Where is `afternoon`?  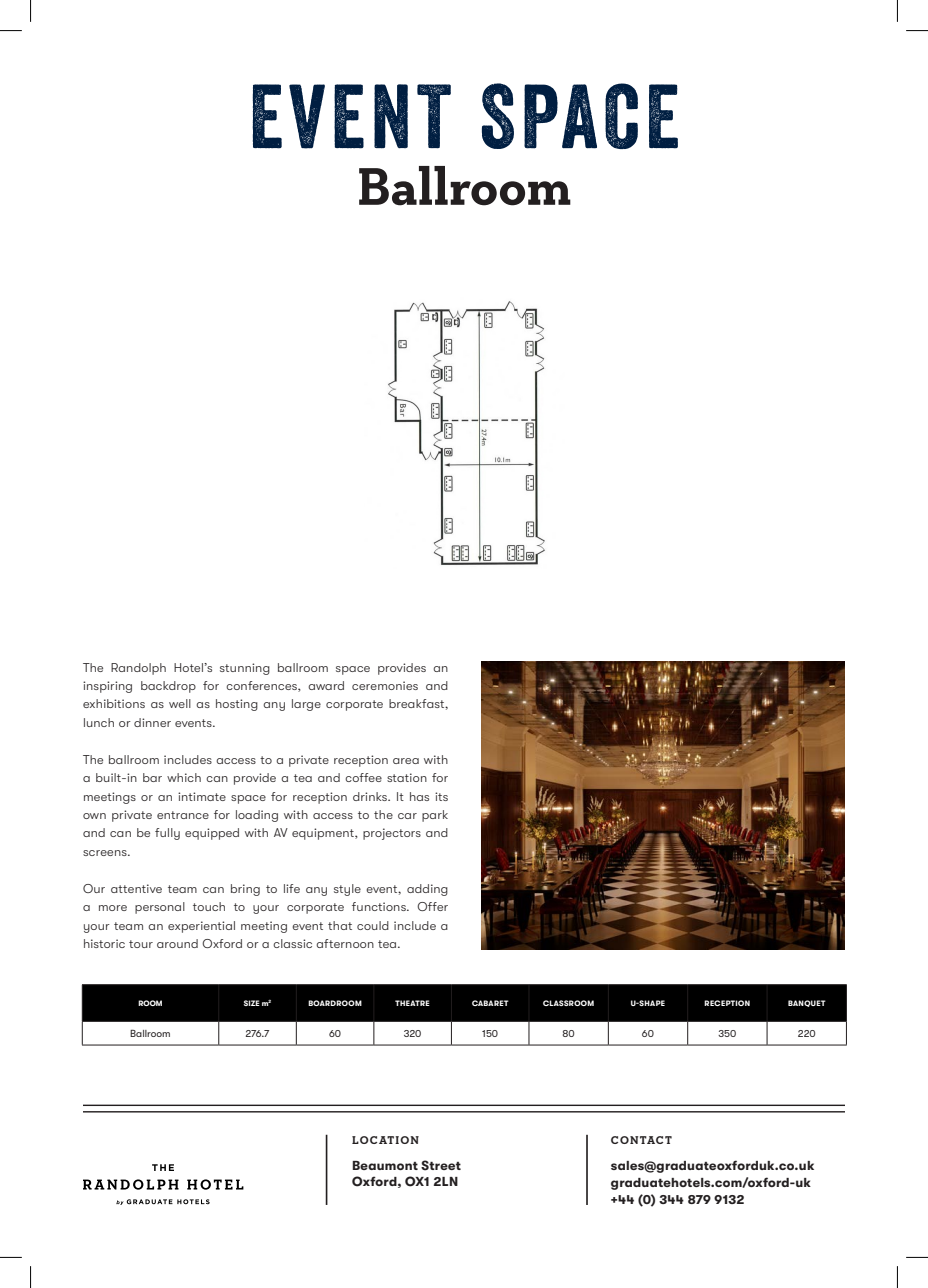
afternoon is located at coordinates (345, 943).
